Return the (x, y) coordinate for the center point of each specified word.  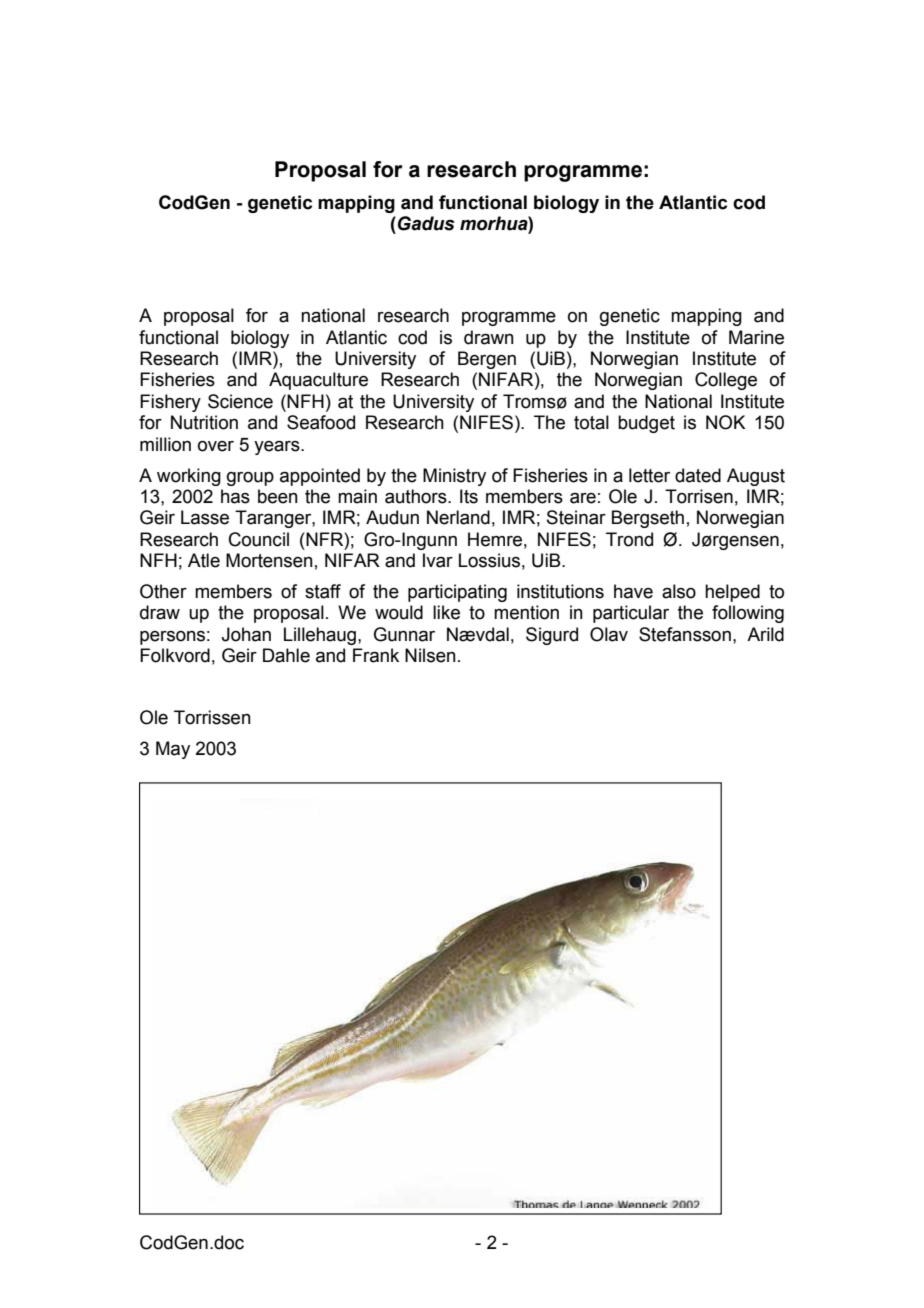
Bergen (487, 360)
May (173, 750)
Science (240, 401)
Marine (756, 337)
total (591, 422)
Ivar (438, 560)
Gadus (426, 223)
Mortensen (269, 560)
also (679, 591)
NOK (725, 422)
